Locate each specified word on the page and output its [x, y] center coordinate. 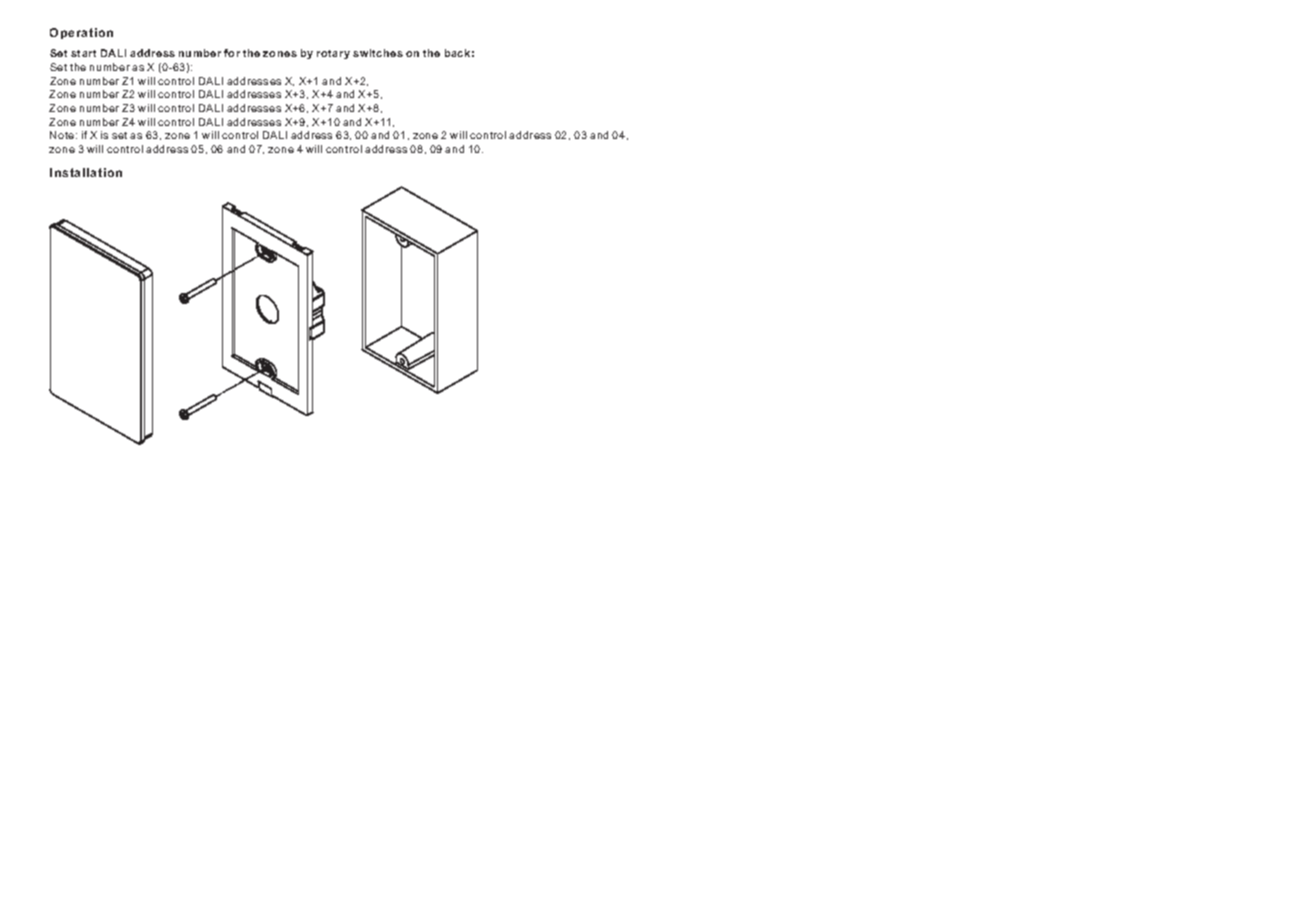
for [232, 53]
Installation [86, 172]
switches [378, 53]
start [83, 53]
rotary [333, 54]
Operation [81, 33]
